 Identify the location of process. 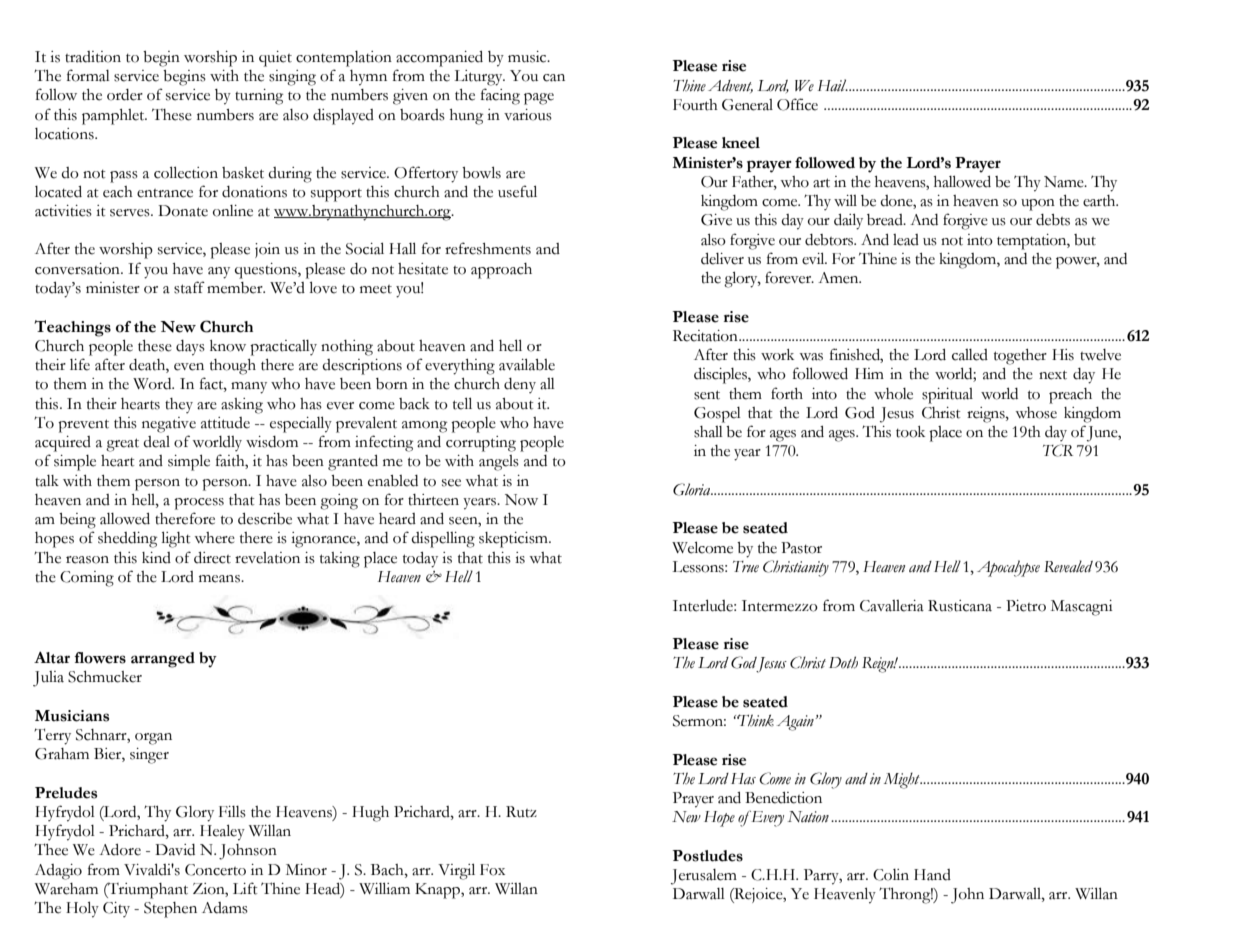
(199, 504).
